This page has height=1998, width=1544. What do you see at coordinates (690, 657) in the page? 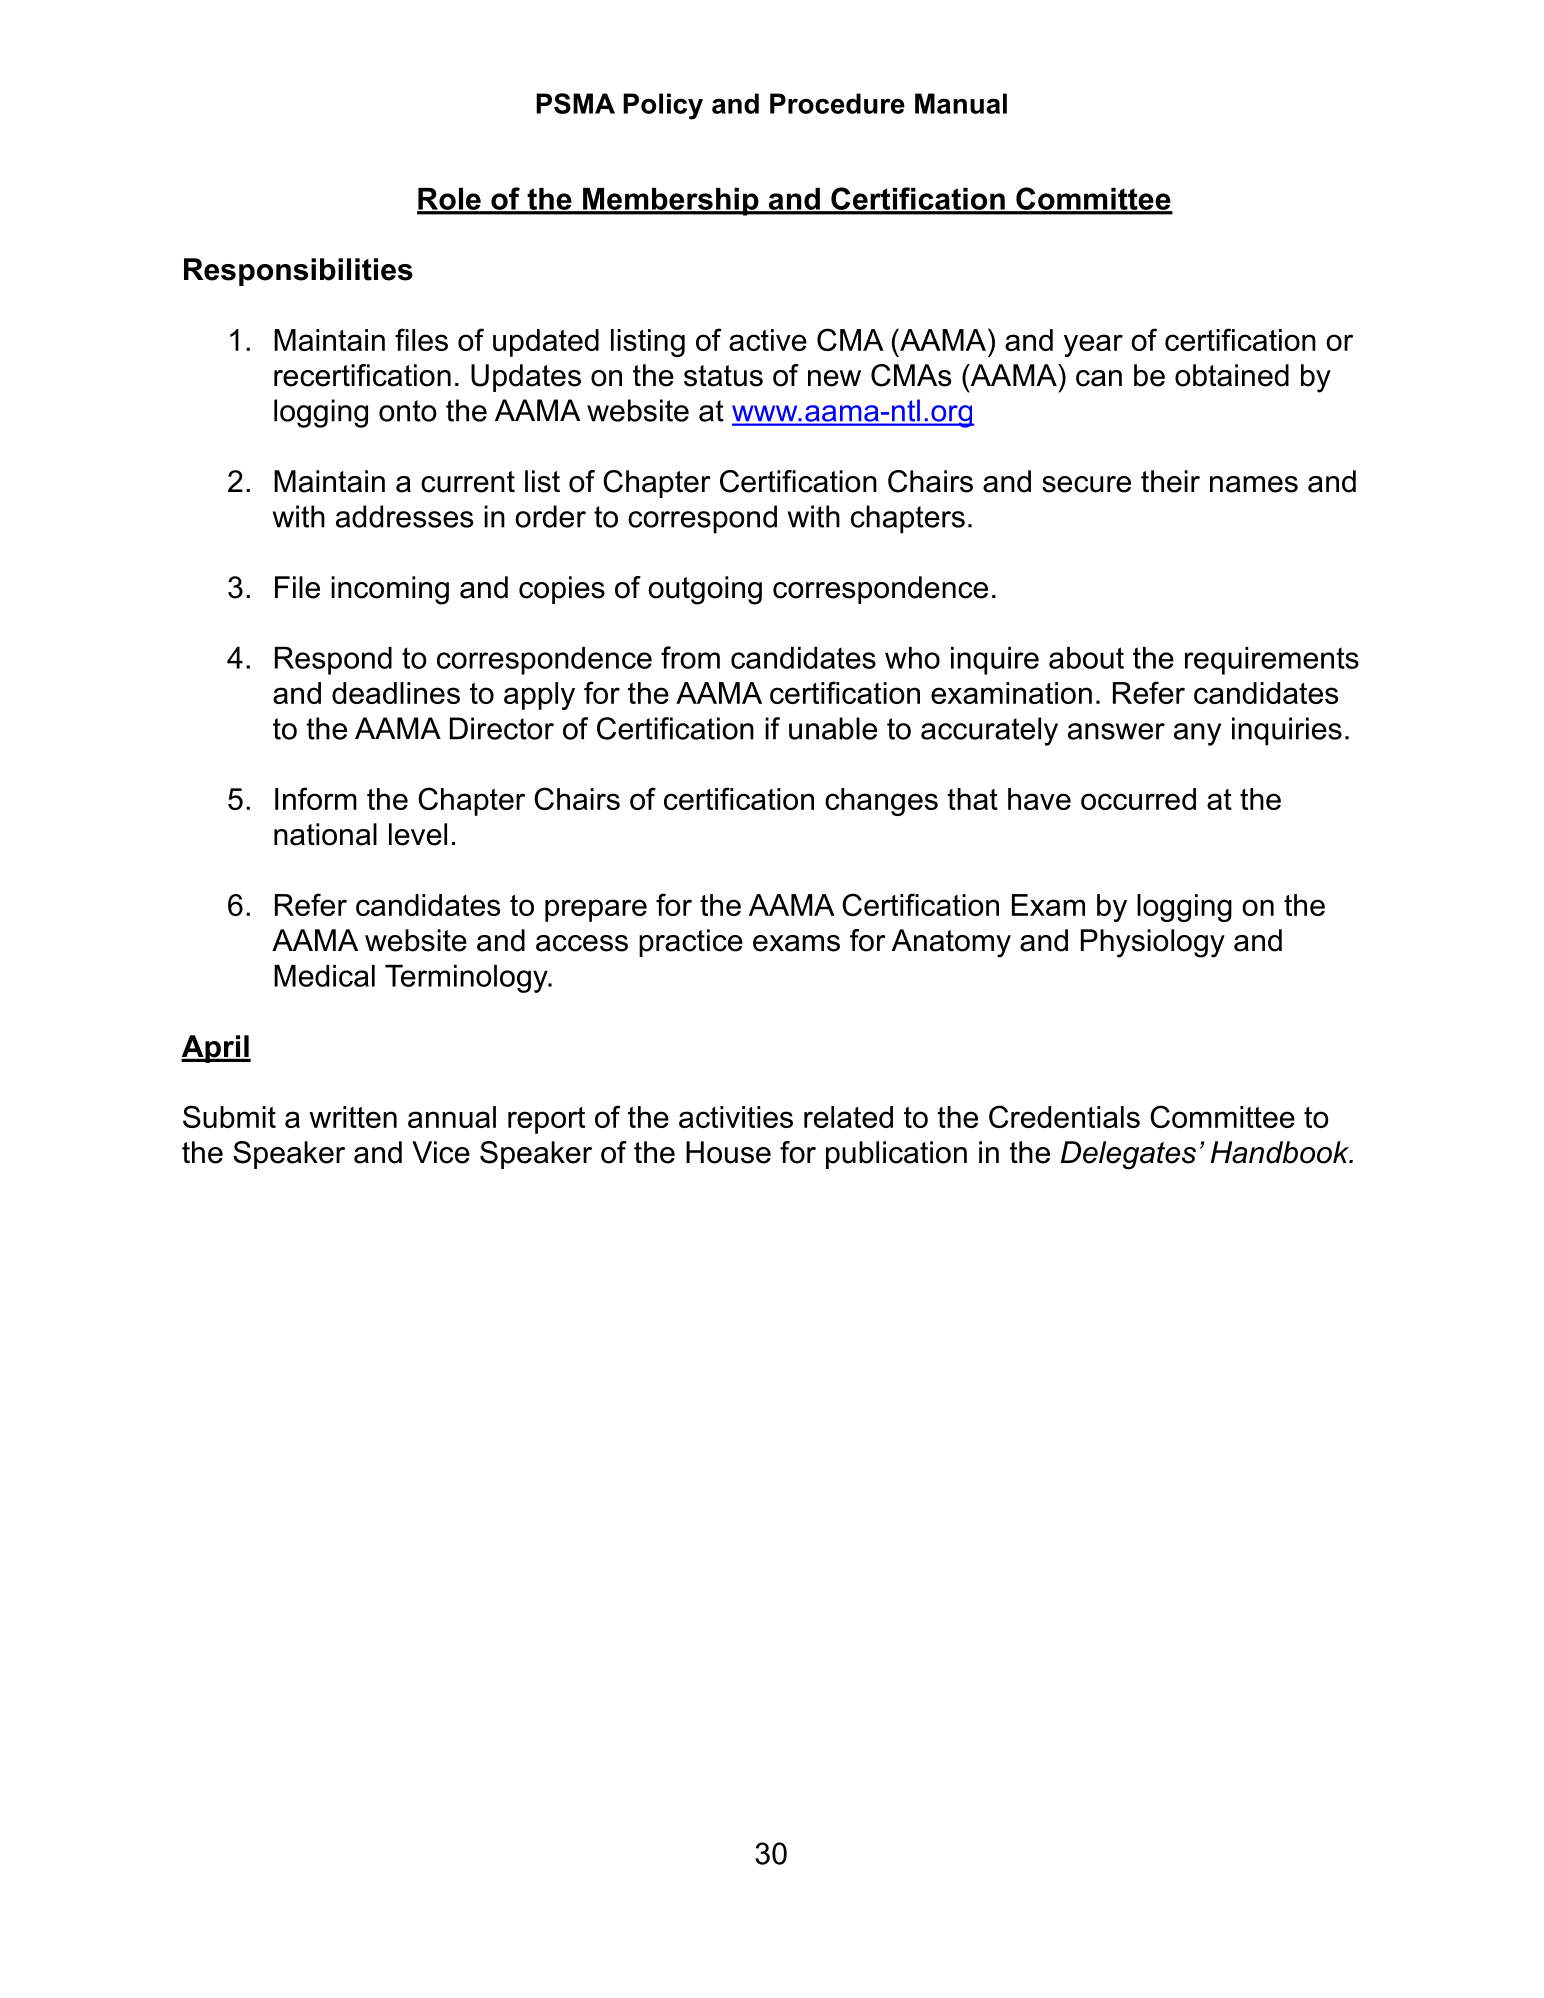
I see `from` at bounding box center [690, 657].
